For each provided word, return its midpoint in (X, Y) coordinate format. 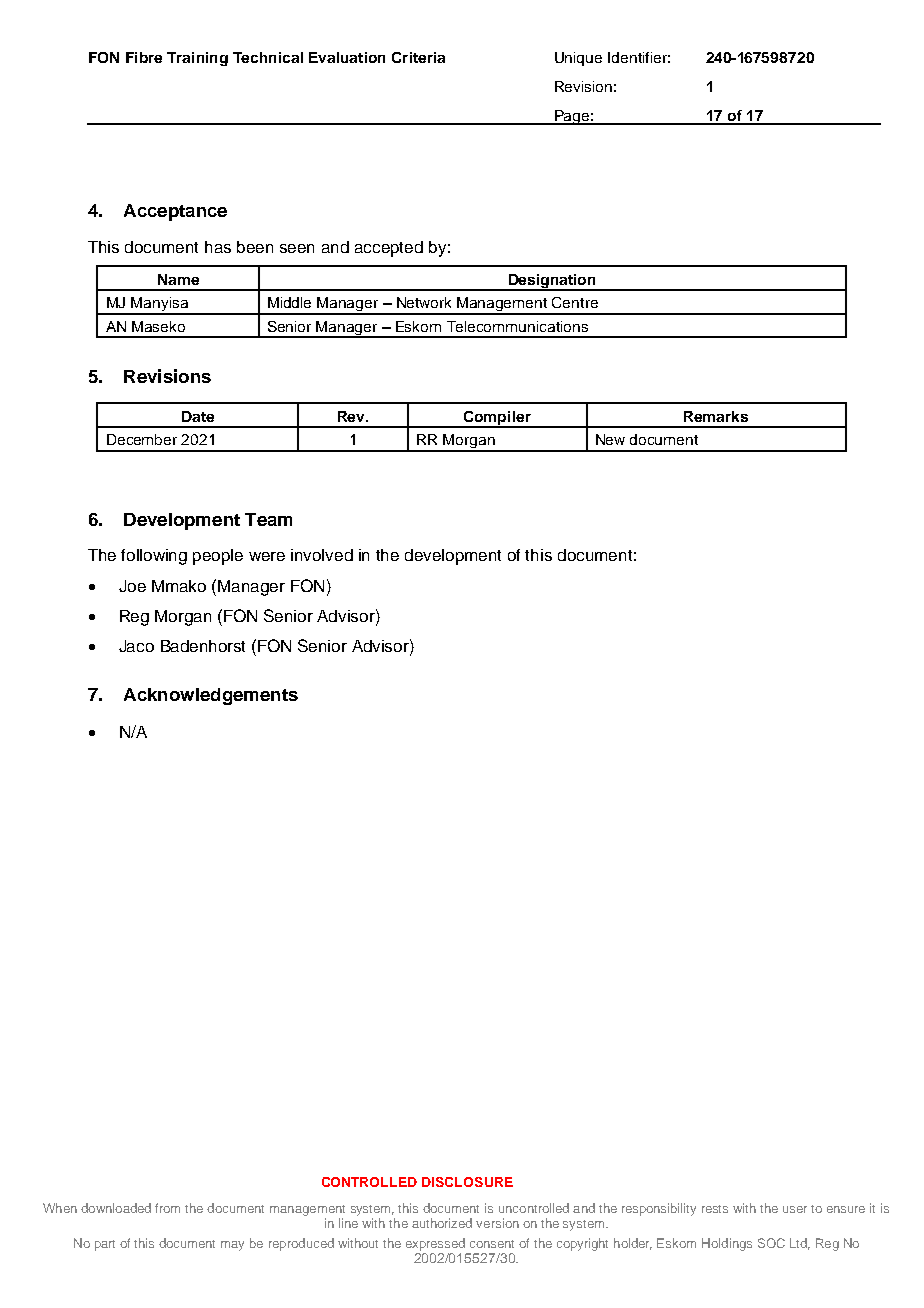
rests (715, 1209)
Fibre (144, 57)
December (142, 439)
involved (322, 555)
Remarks (716, 416)
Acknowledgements (211, 696)
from (167, 1208)
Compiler (497, 419)
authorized (442, 1223)
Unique (578, 59)
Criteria (418, 57)
